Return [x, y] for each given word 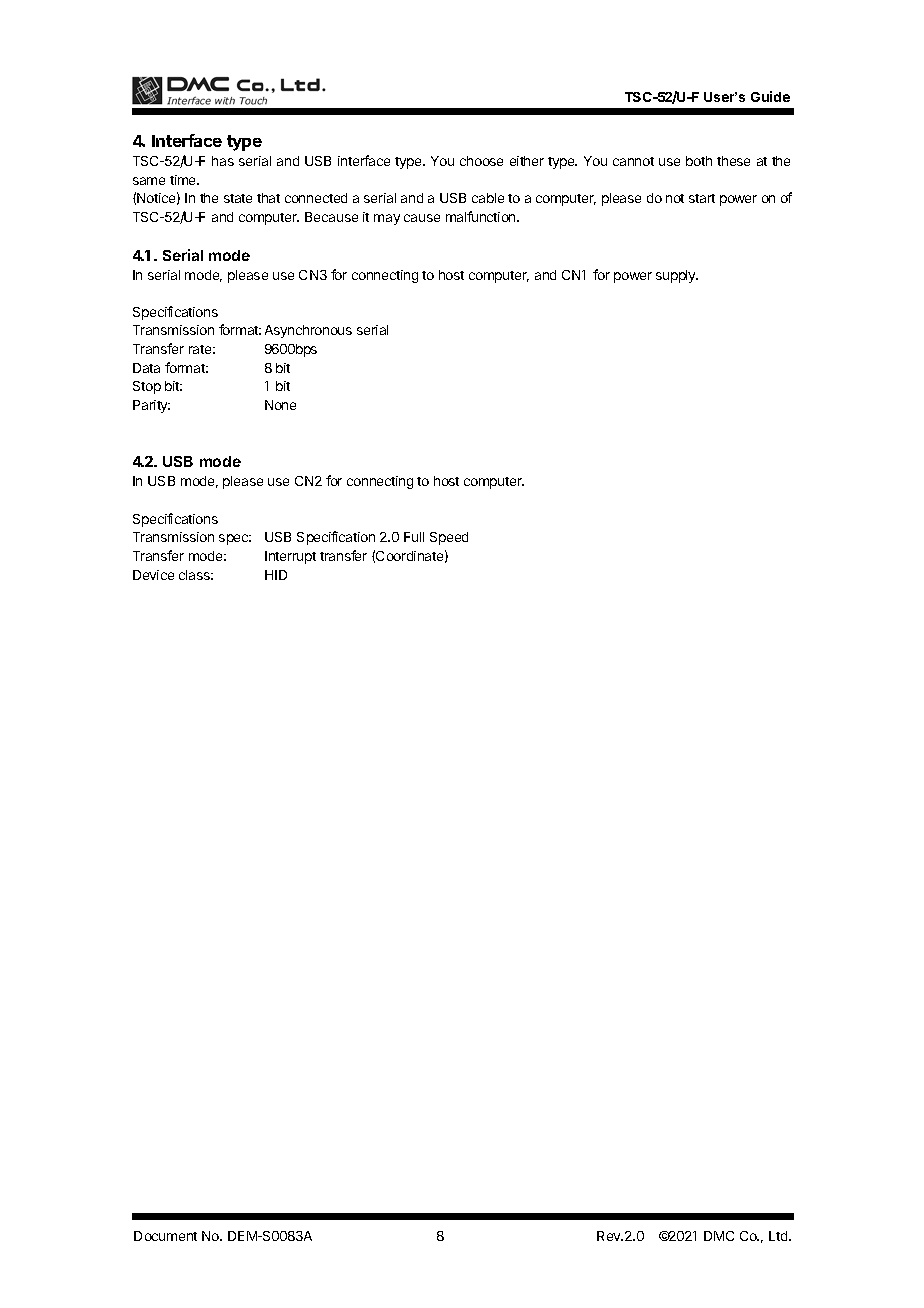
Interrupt [290, 557]
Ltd [779, 1236]
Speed [449, 538]
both [699, 161]
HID [276, 575]
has [223, 161]
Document [165, 1236]
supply [677, 276]
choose [481, 161]
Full [414, 537]
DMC [719, 1236]
